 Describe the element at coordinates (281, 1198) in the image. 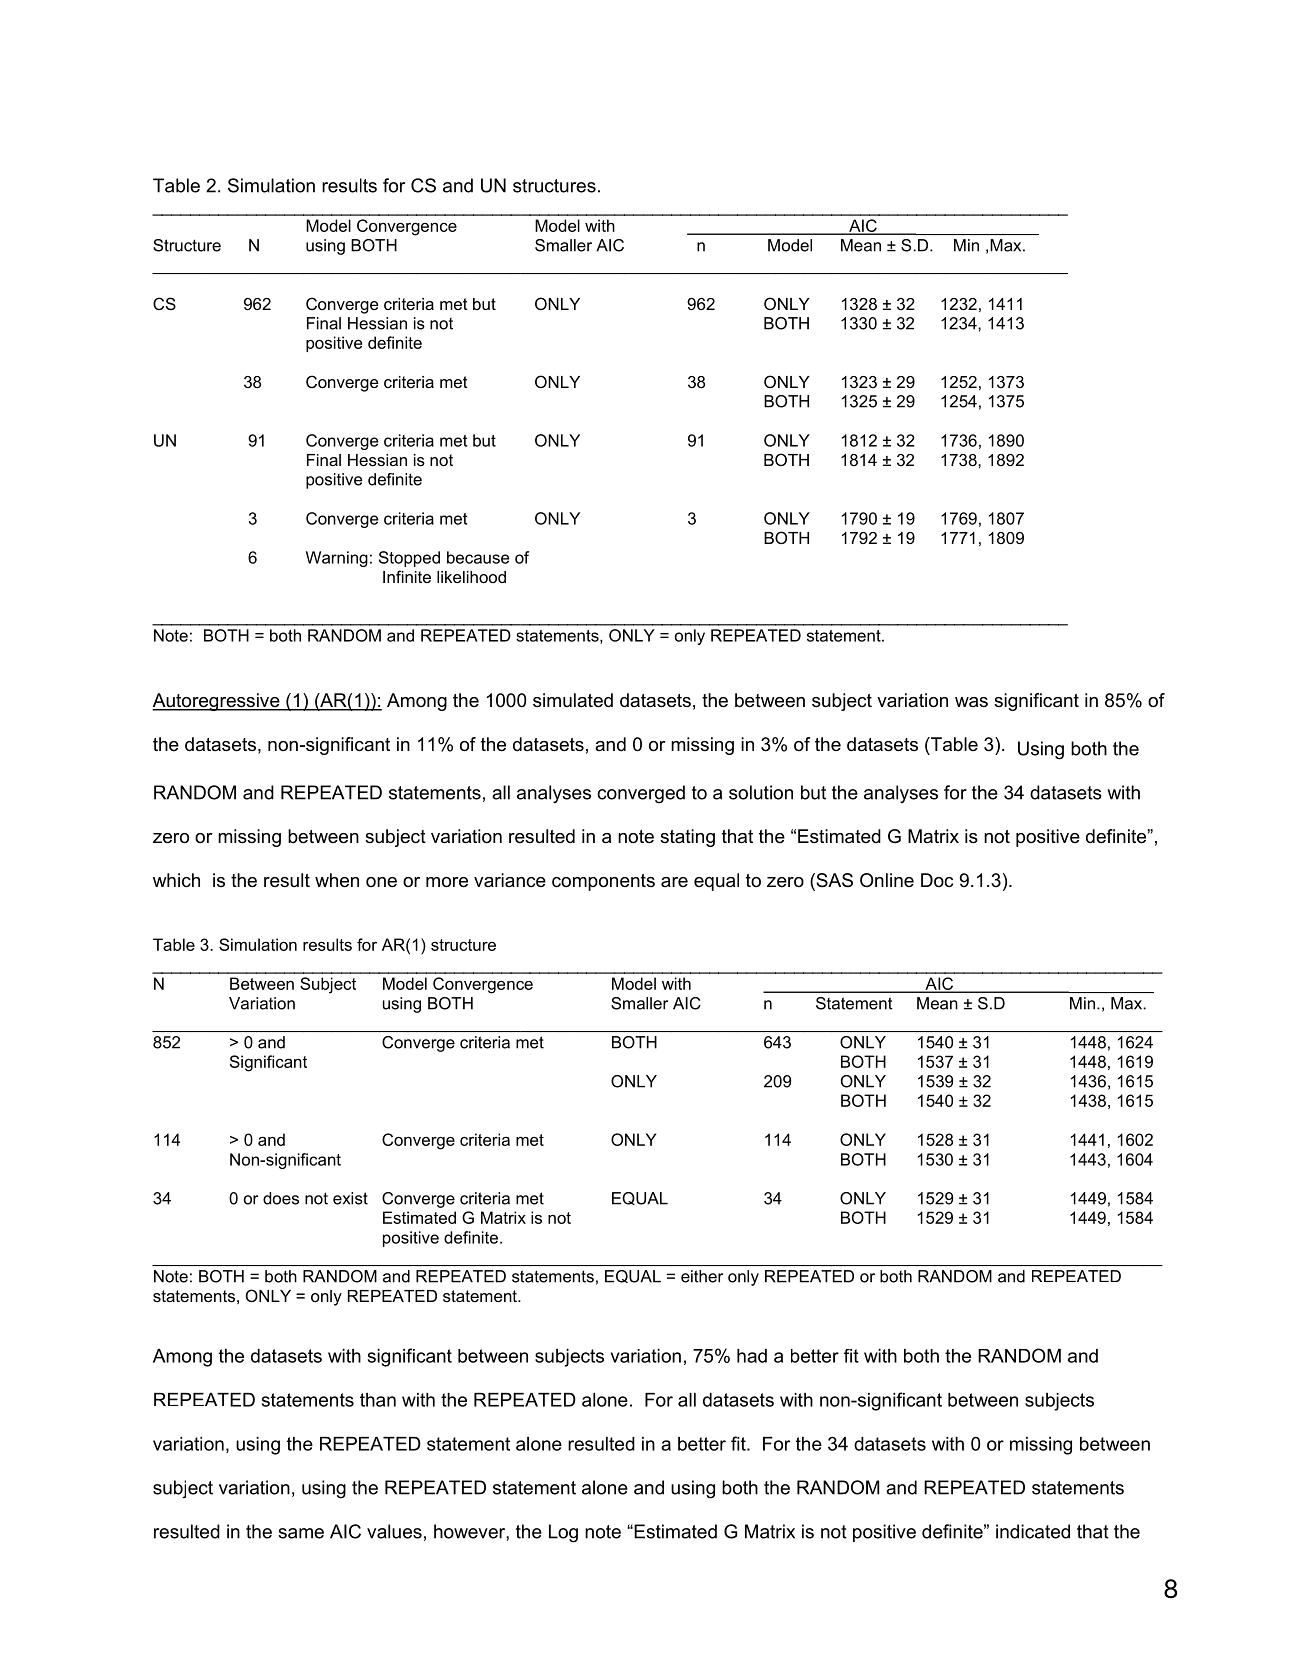

I see `does` at that location.
